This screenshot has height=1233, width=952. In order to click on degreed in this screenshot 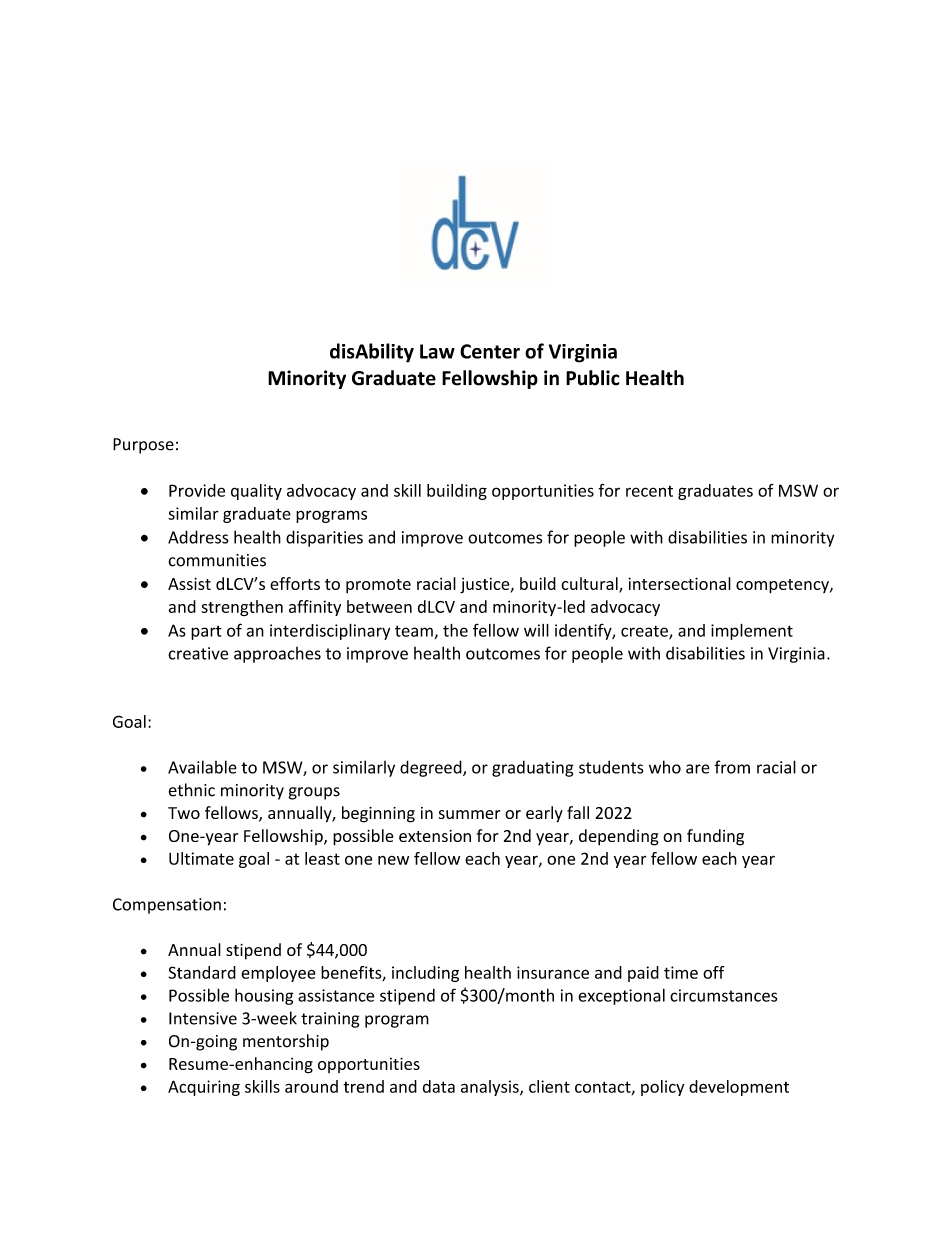, I will do `click(432, 768)`.
